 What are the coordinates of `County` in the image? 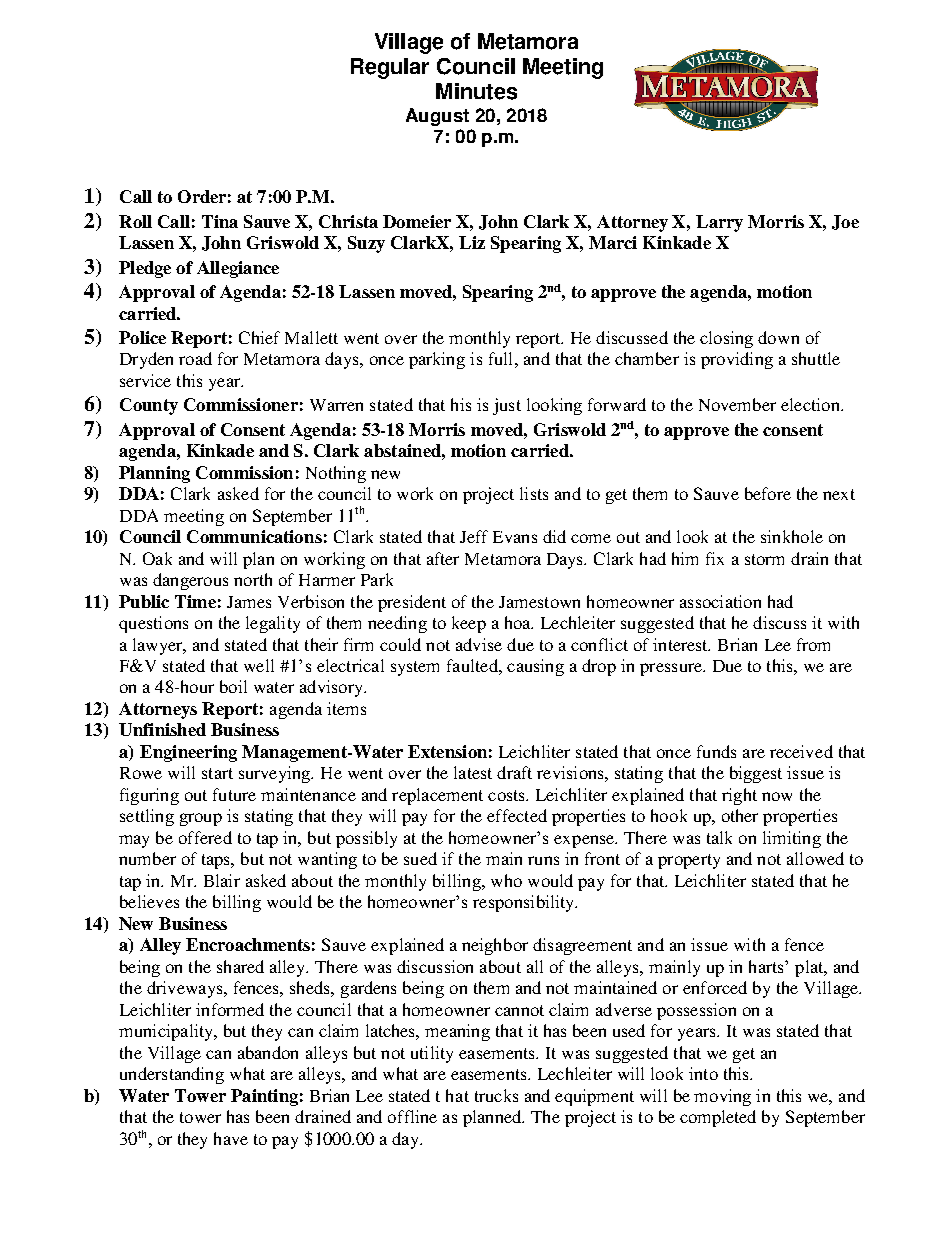 It's located at (149, 406).
